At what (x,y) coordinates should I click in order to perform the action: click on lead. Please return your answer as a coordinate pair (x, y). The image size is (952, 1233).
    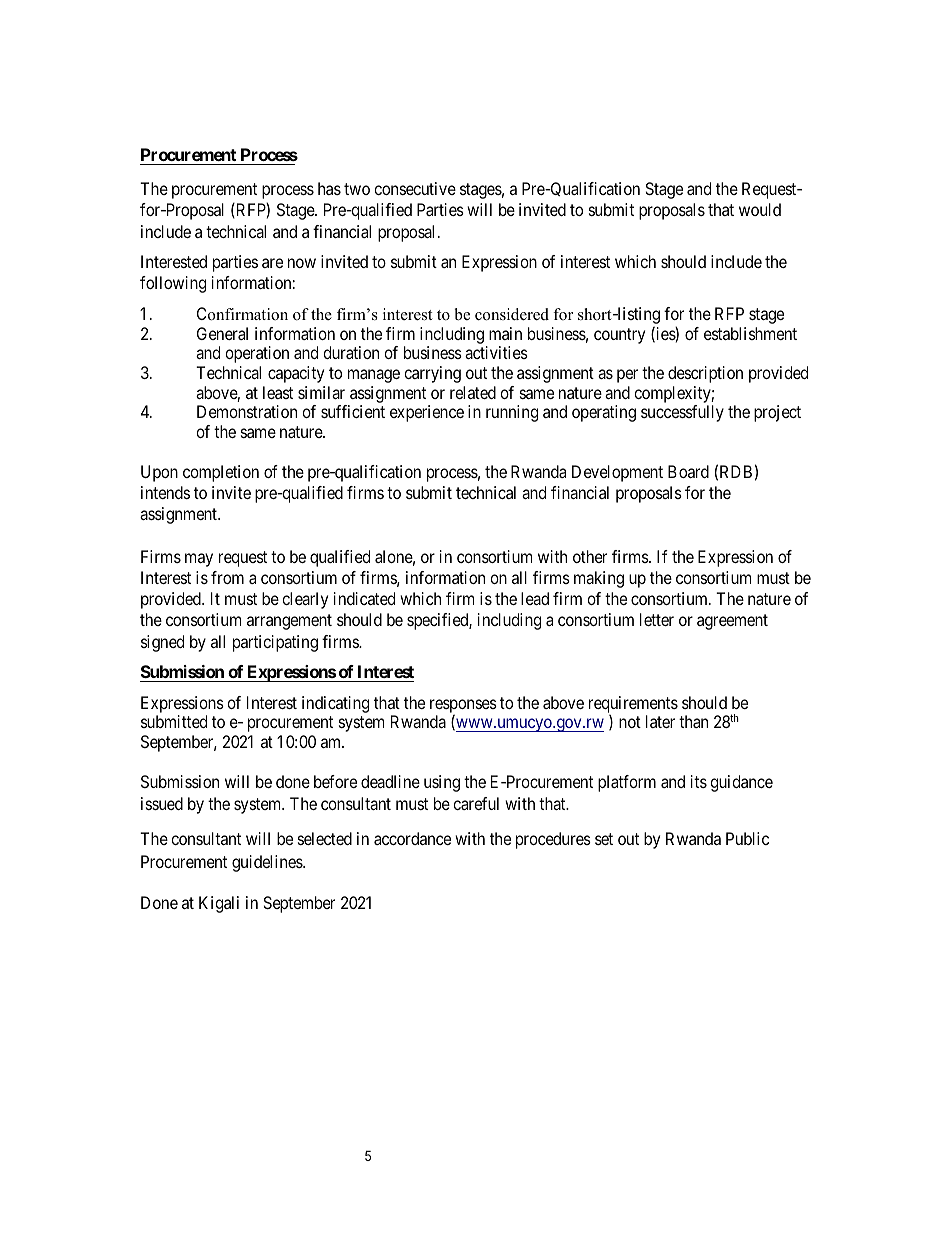
    Looking at the image, I should click on (535, 598).
